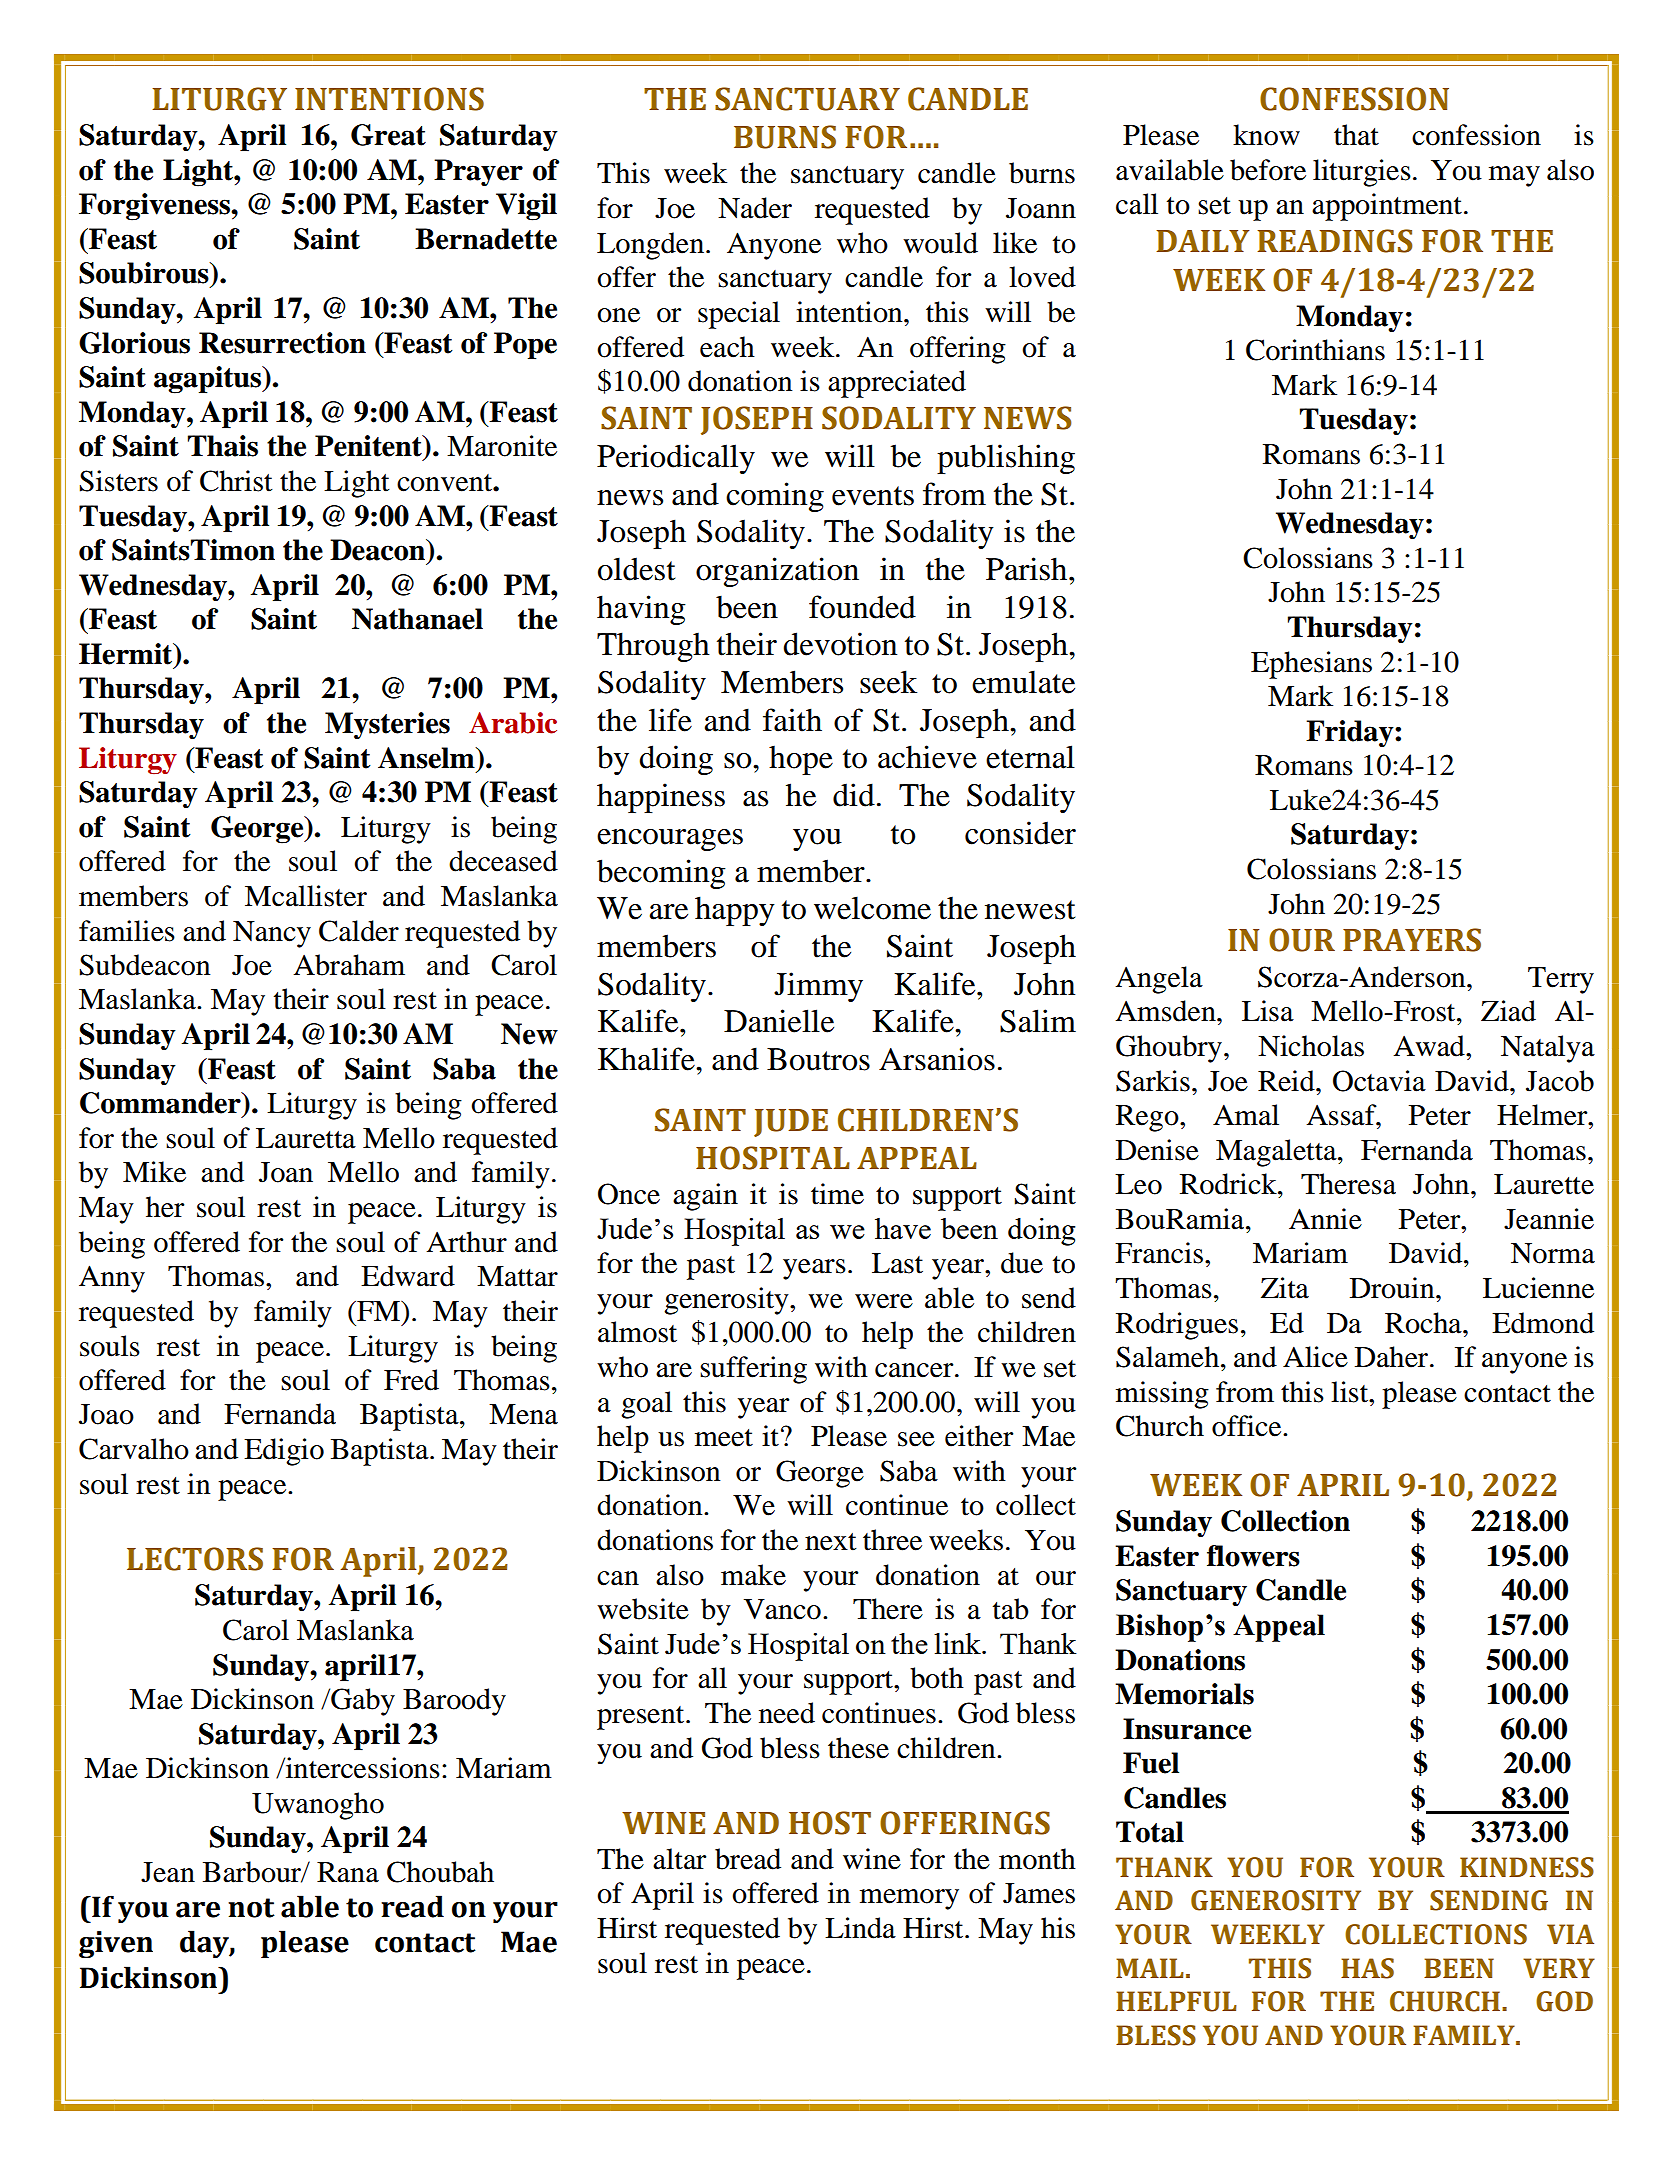 Image resolution: width=1673 pixels, height=2165 pixels. Describe the element at coordinates (779, 1021) in the image. I see `Danielle` at that location.
